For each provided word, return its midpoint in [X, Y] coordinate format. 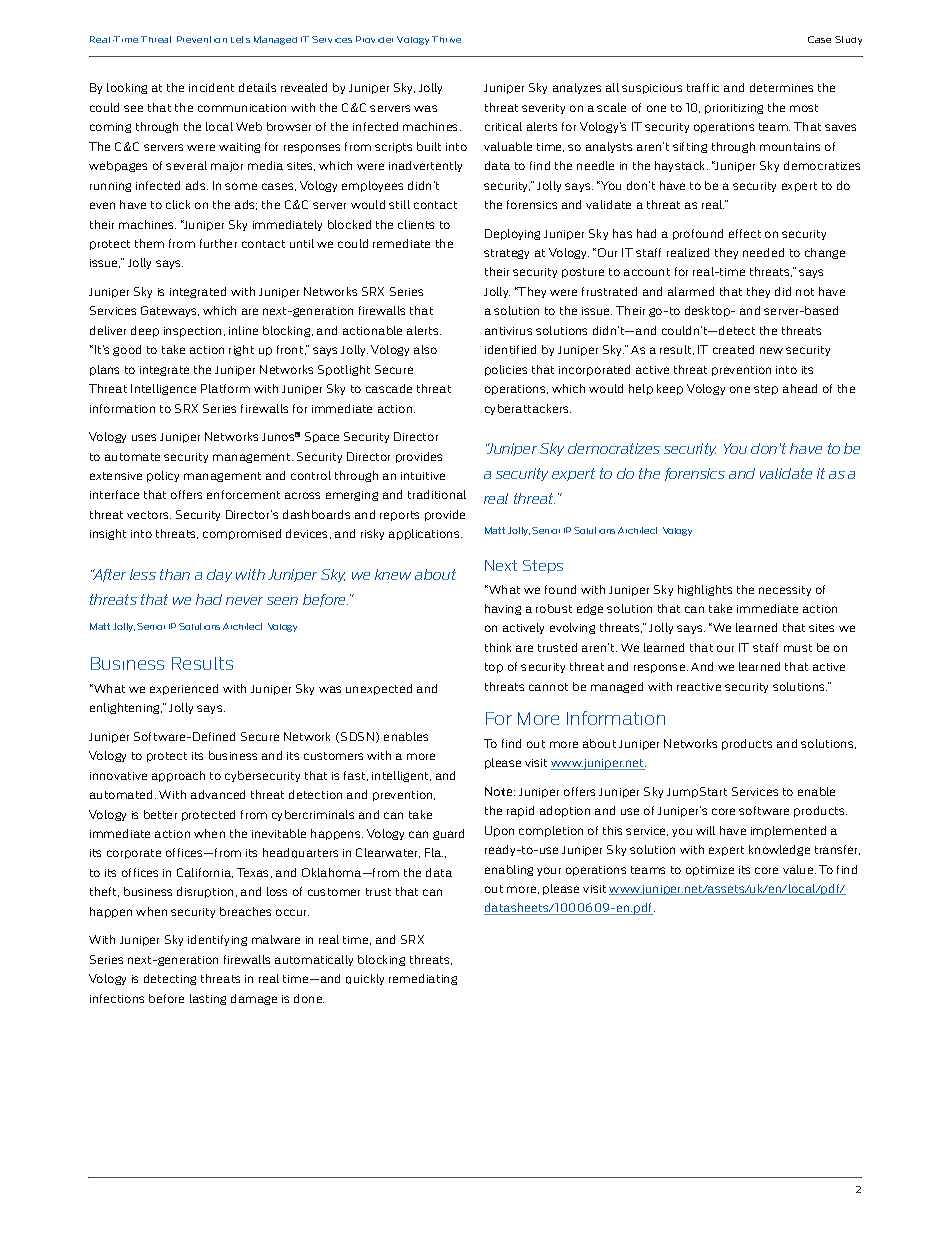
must [798, 648]
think [498, 647]
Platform [225, 388]
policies [506, 370]
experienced [184, 689]
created [733, 349]
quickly [365, 979]
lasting [208, 999]
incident [211, 87]
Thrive [446, 39]
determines [781, 87]
